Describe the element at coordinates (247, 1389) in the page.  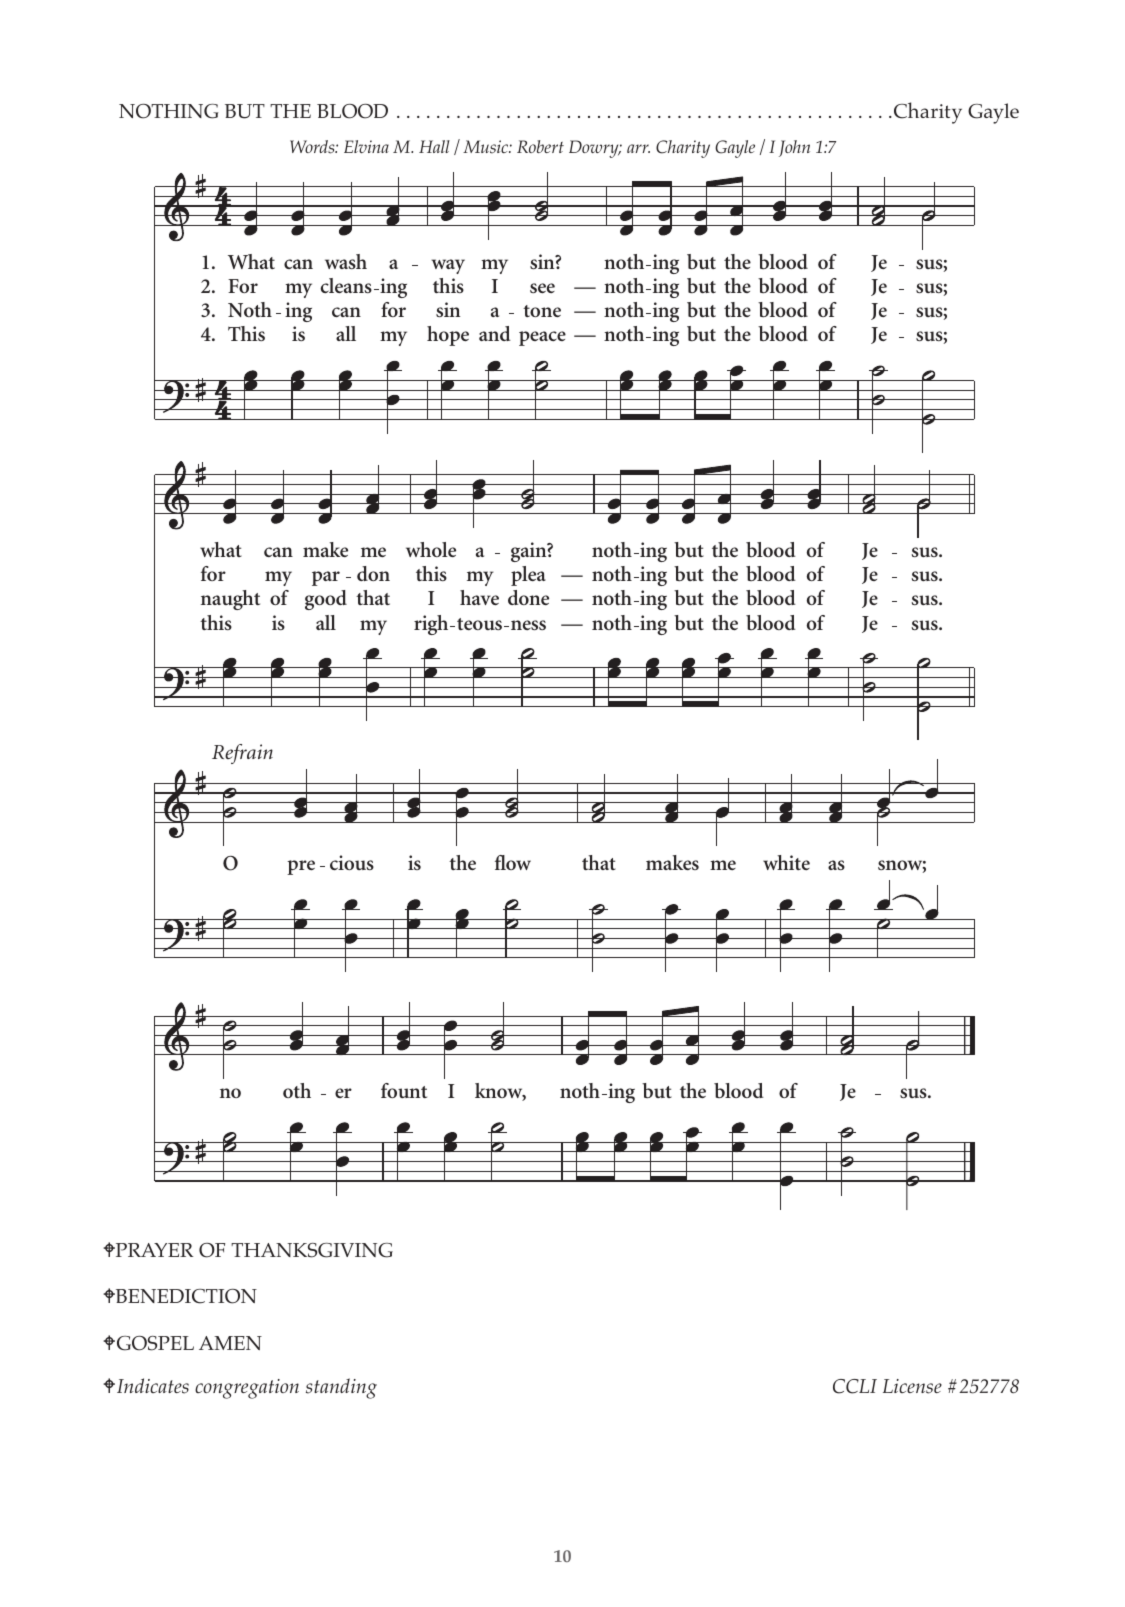
I see `congregation` at that location.
